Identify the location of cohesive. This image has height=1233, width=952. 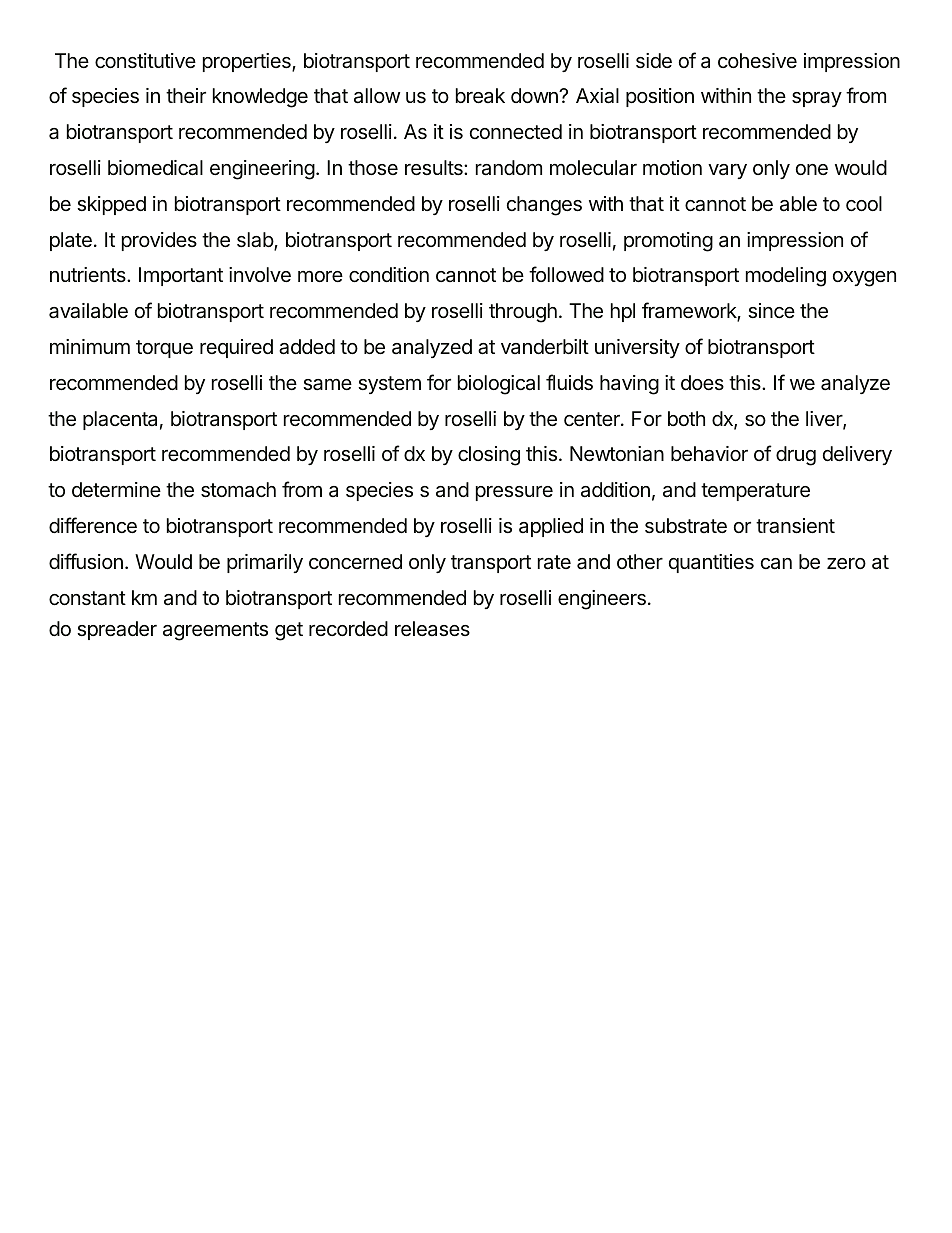
(757, 60).
